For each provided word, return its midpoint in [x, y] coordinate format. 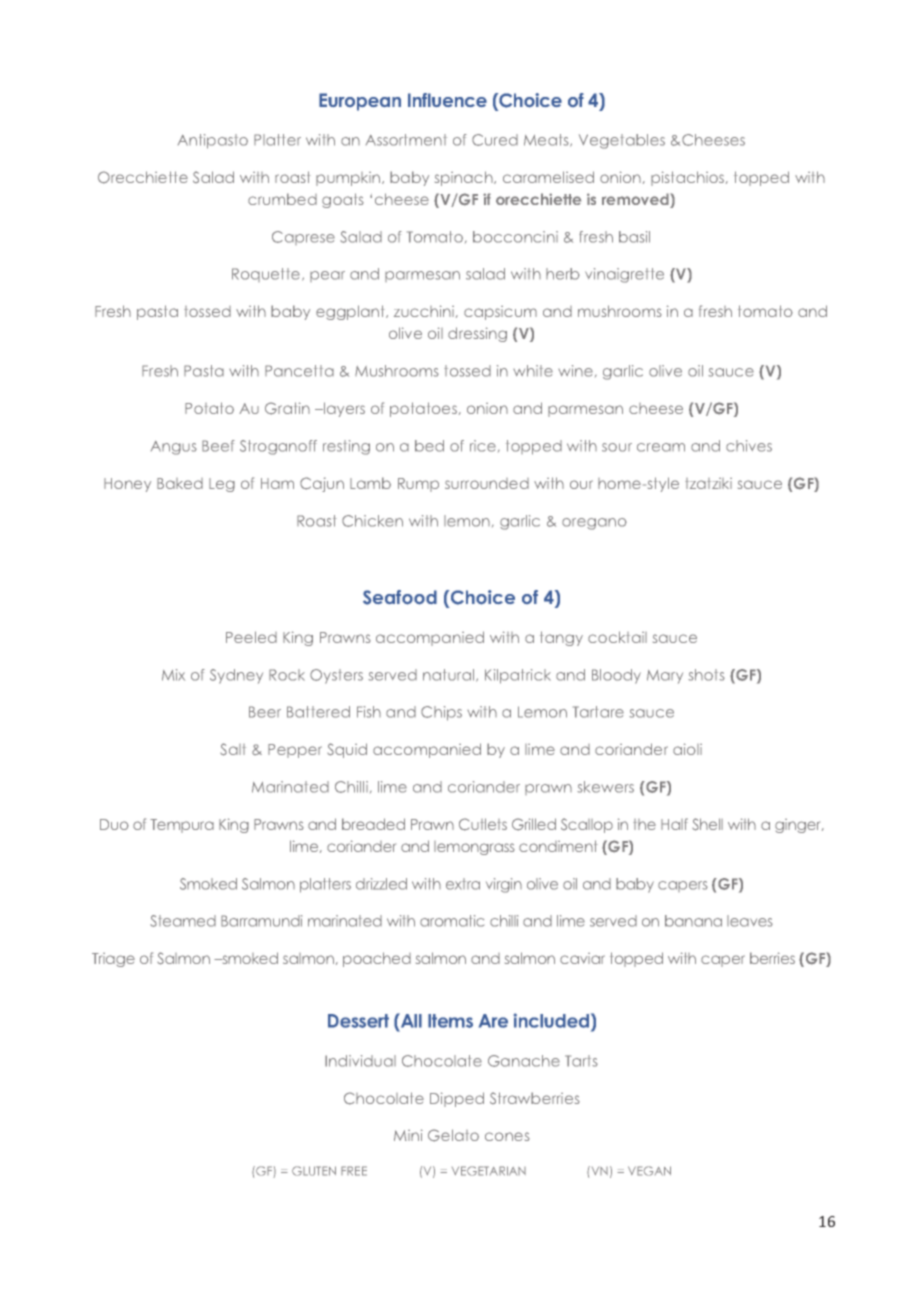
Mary [665, 677]
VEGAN [649, 1171]
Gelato [453, 1135]
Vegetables [622, 141]
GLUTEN [314, 1171]
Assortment [406, 140]
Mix [173, 675]
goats [343, 200]
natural [450, 675]
